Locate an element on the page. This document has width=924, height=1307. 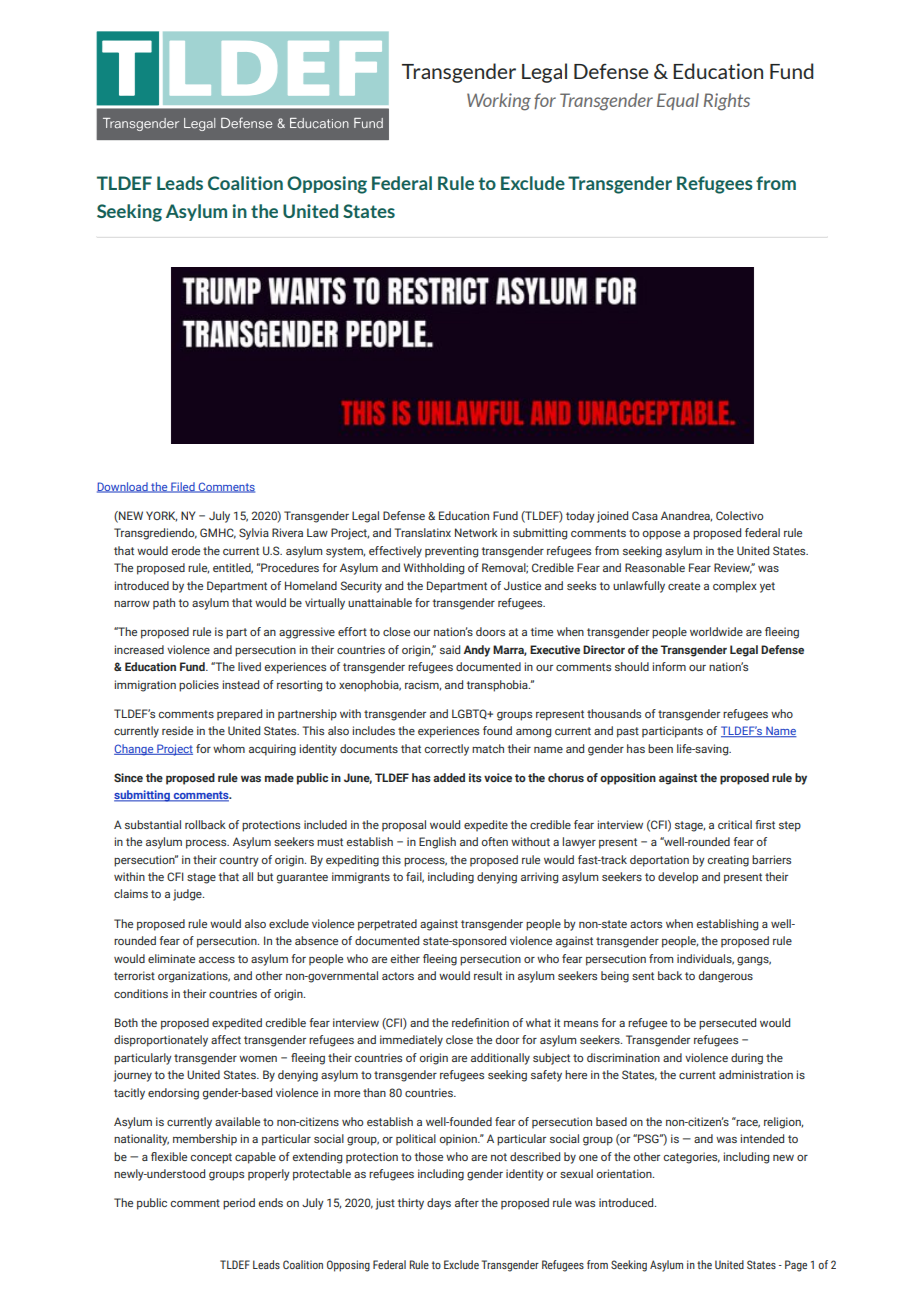
period is located at coordinates (239, 1204).
